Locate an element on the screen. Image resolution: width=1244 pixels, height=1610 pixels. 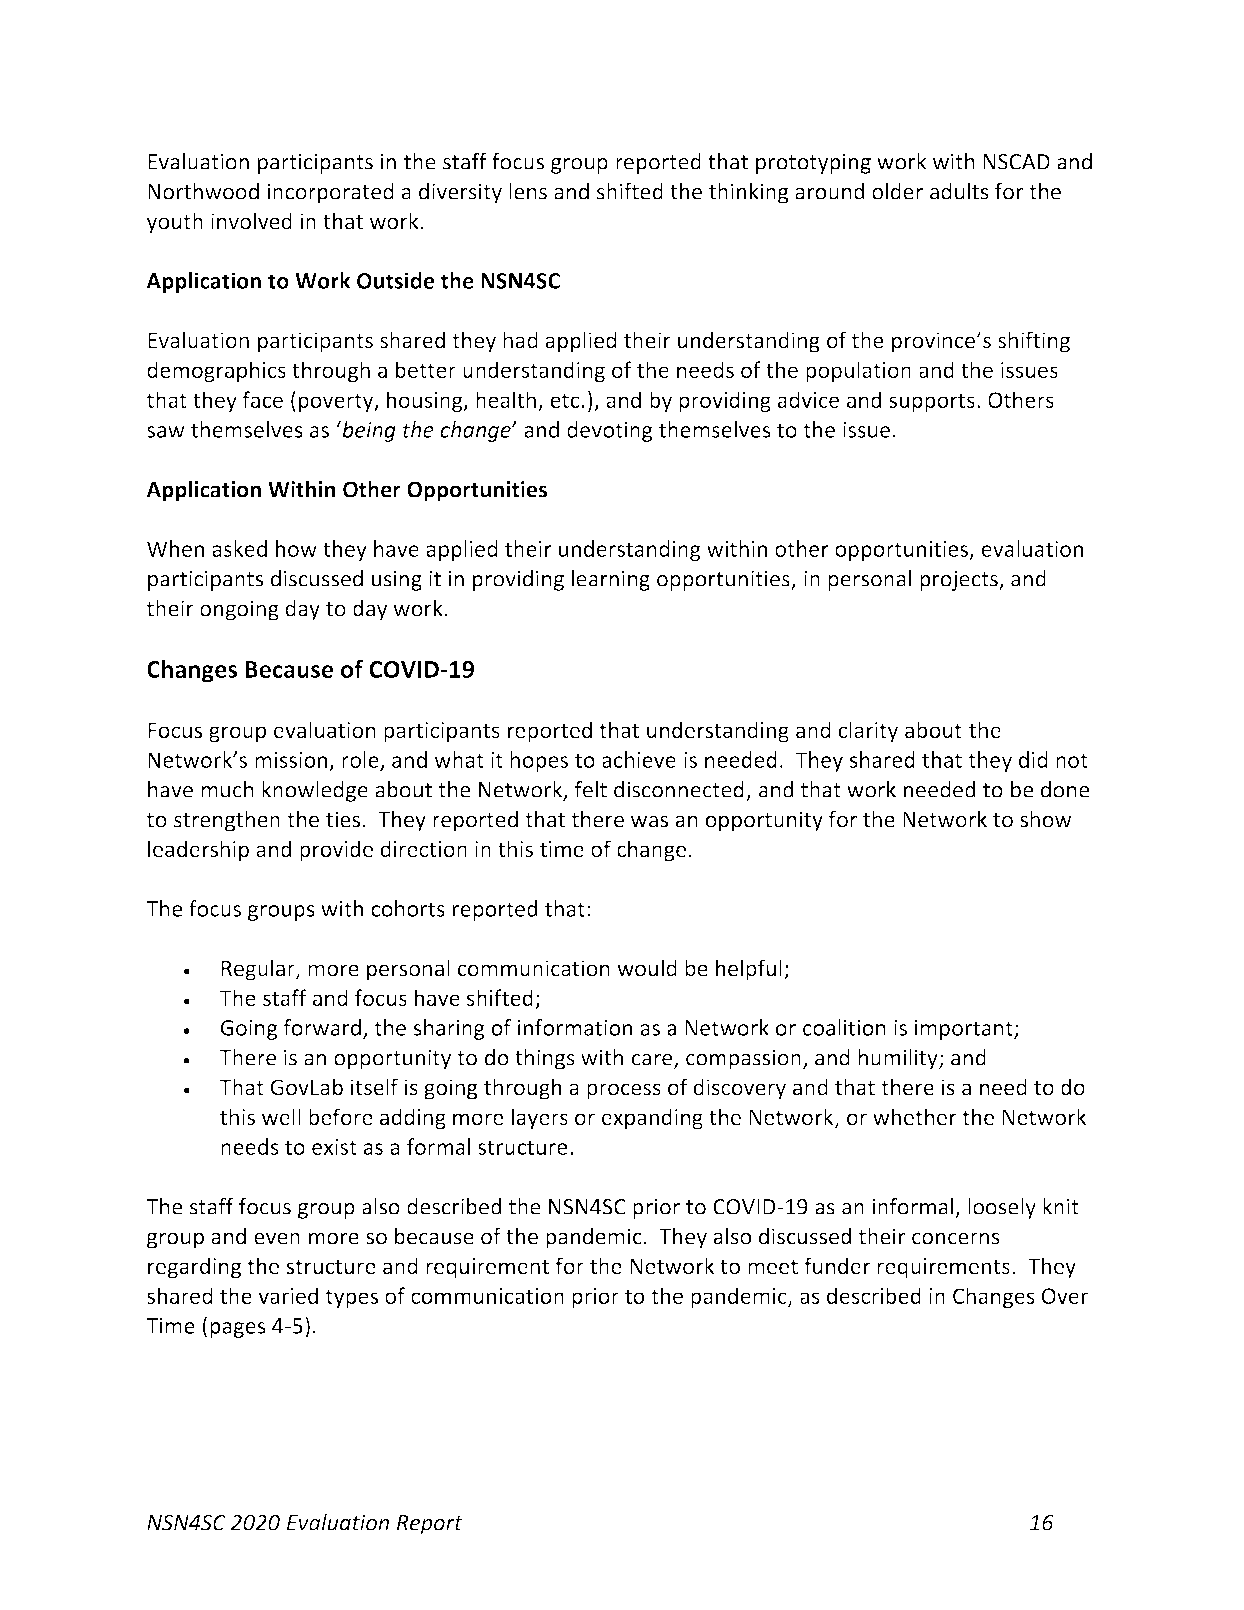
lens is located at coordinates (528, 191).
